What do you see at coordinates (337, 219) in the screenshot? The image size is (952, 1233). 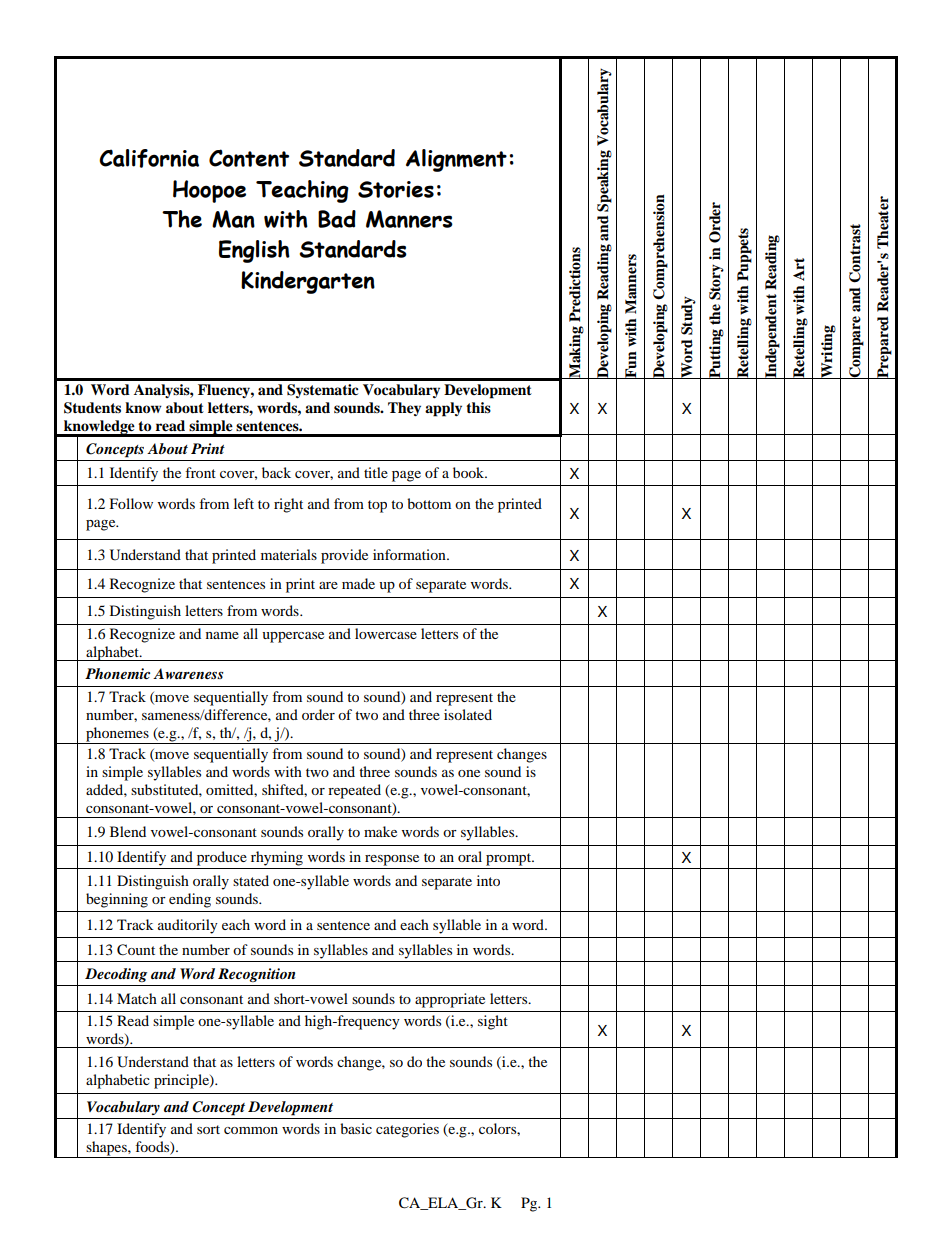 I see `Bad` at bounding box center [337, 219].
